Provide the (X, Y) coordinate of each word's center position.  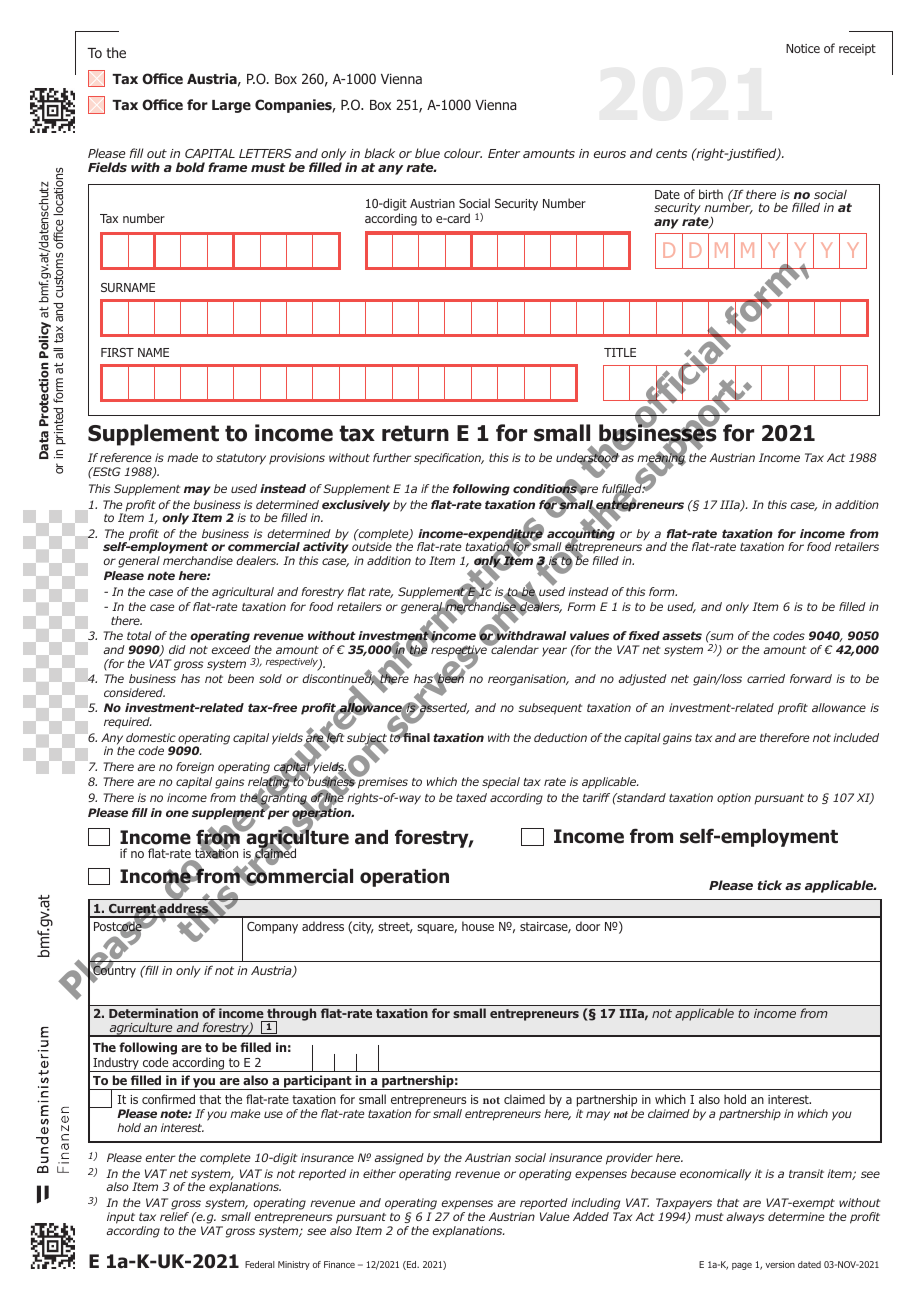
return (415, 433)
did (177, 649)
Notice (803, 48)
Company (272, 928)
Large (231, 106)
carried (766, 678)
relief (174, 1216)
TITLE (620, 352)
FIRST (117, 352)
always (745, 1217)
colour (463, 153)
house (478, 926)
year (554, 652)
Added (591, 1216)
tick (770, 885)
